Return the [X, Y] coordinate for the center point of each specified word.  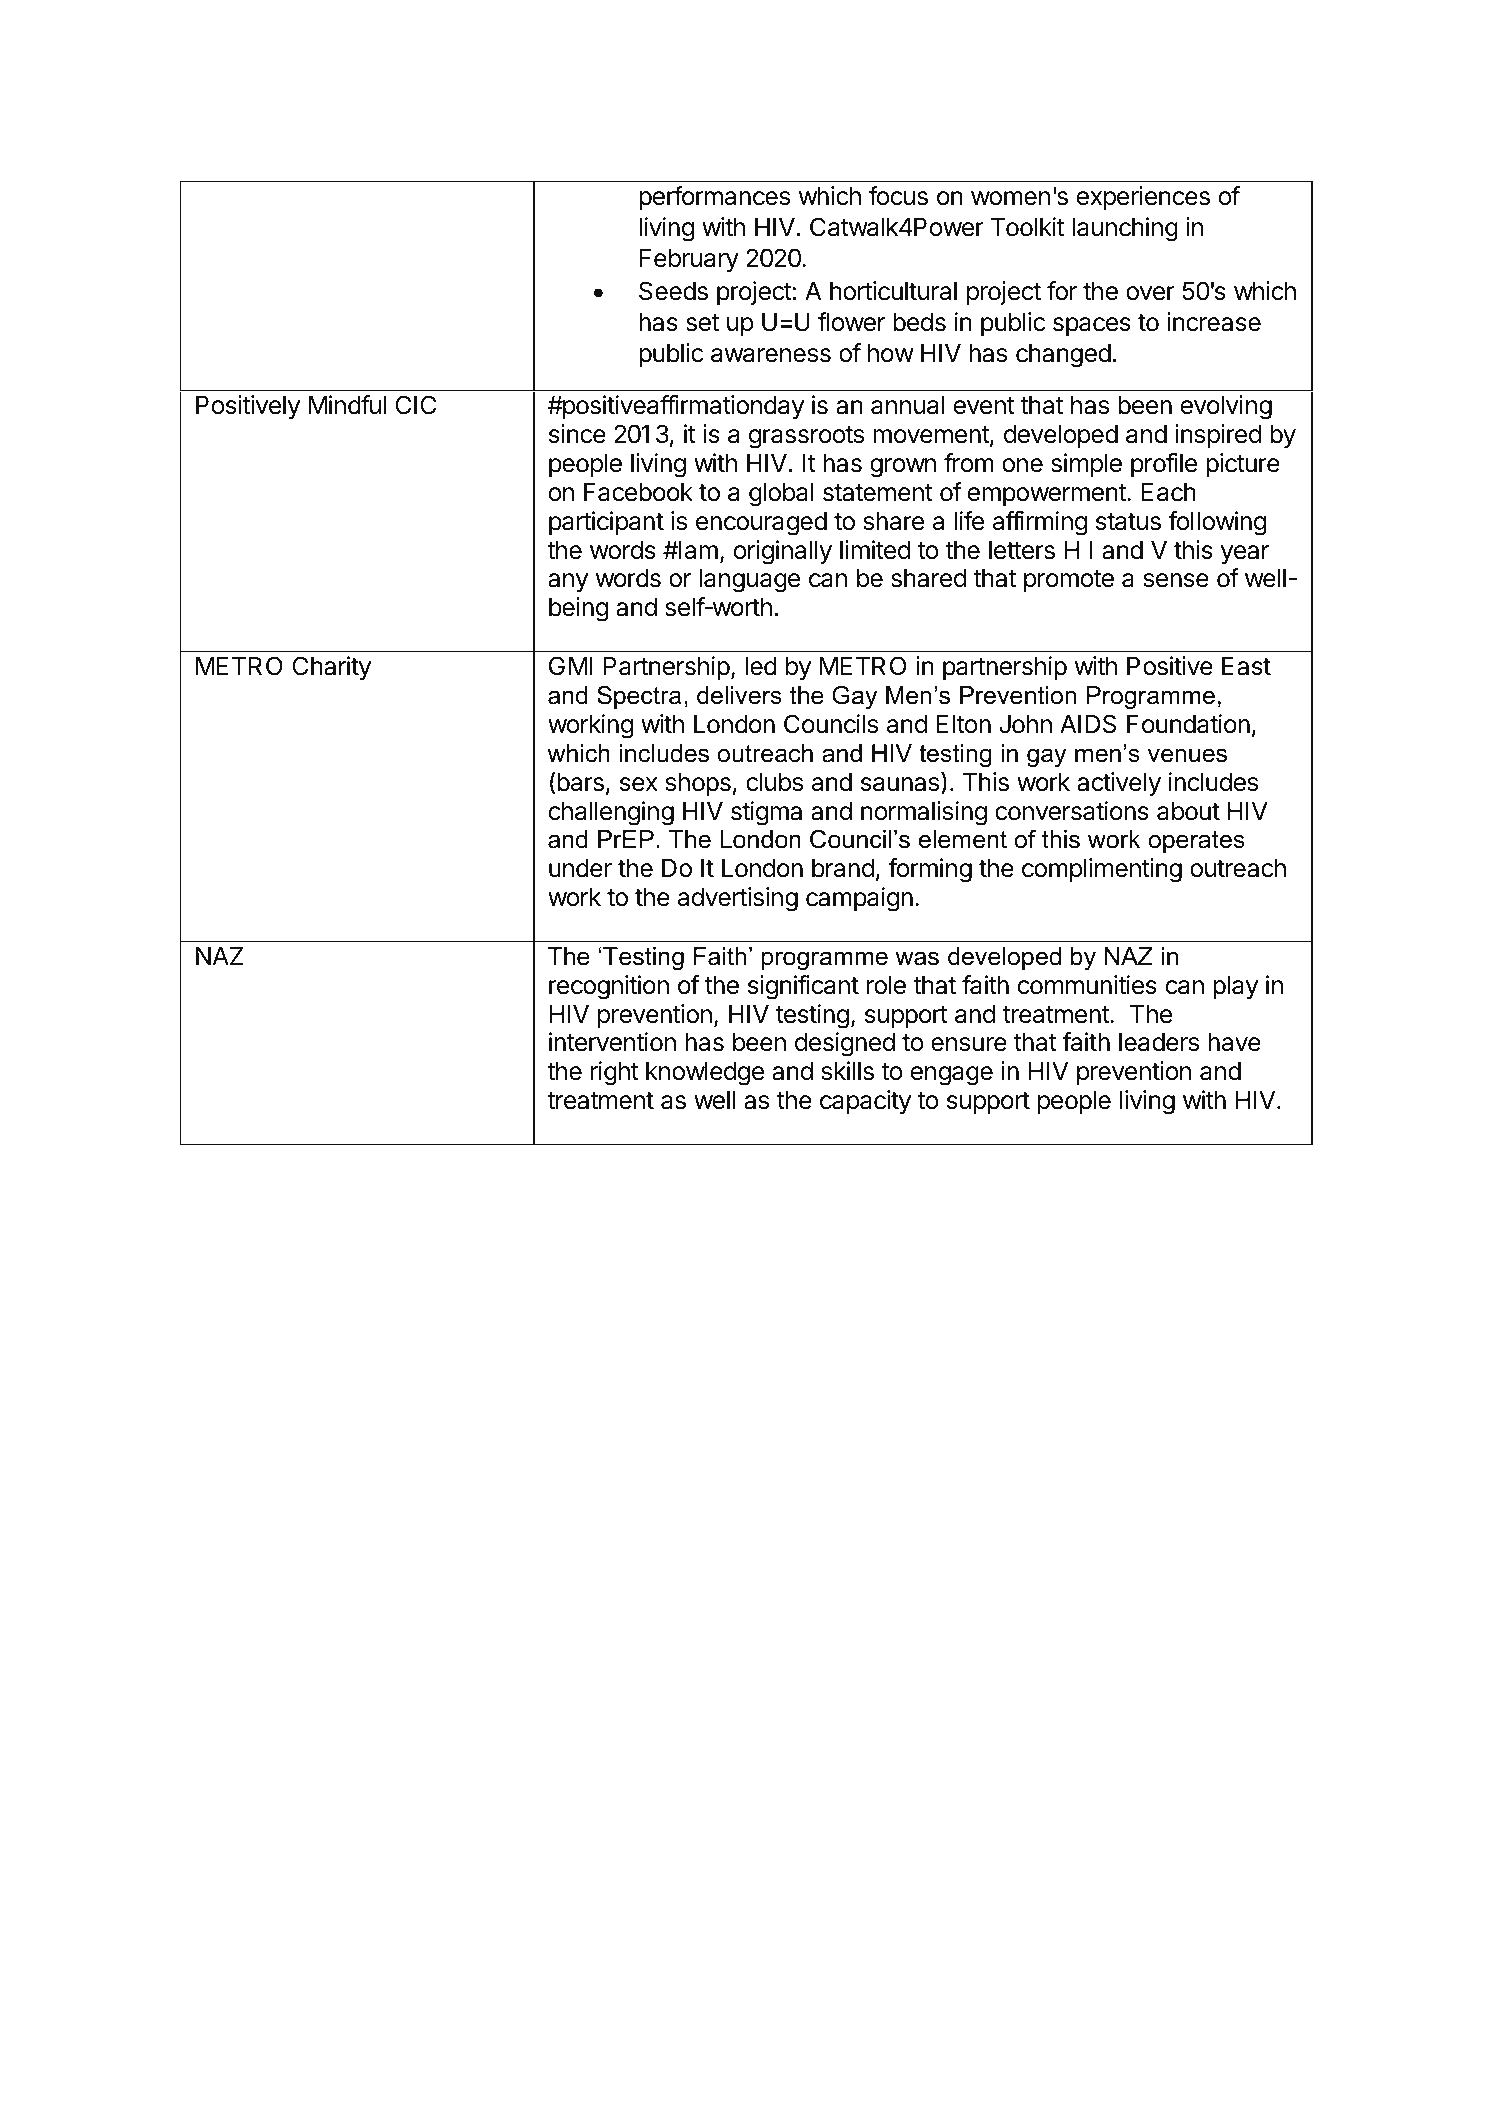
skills [848, 1071]
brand [843, 868]
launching [1125, 229]
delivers [739, 695]
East [1246, 666]
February [689, 260]
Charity [331, 668]
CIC [415, 405]
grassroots [806, 437]
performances [714, 198]
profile [1164, 465]
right [615, 1073]
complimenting [1102, 870]
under [580, 868]
